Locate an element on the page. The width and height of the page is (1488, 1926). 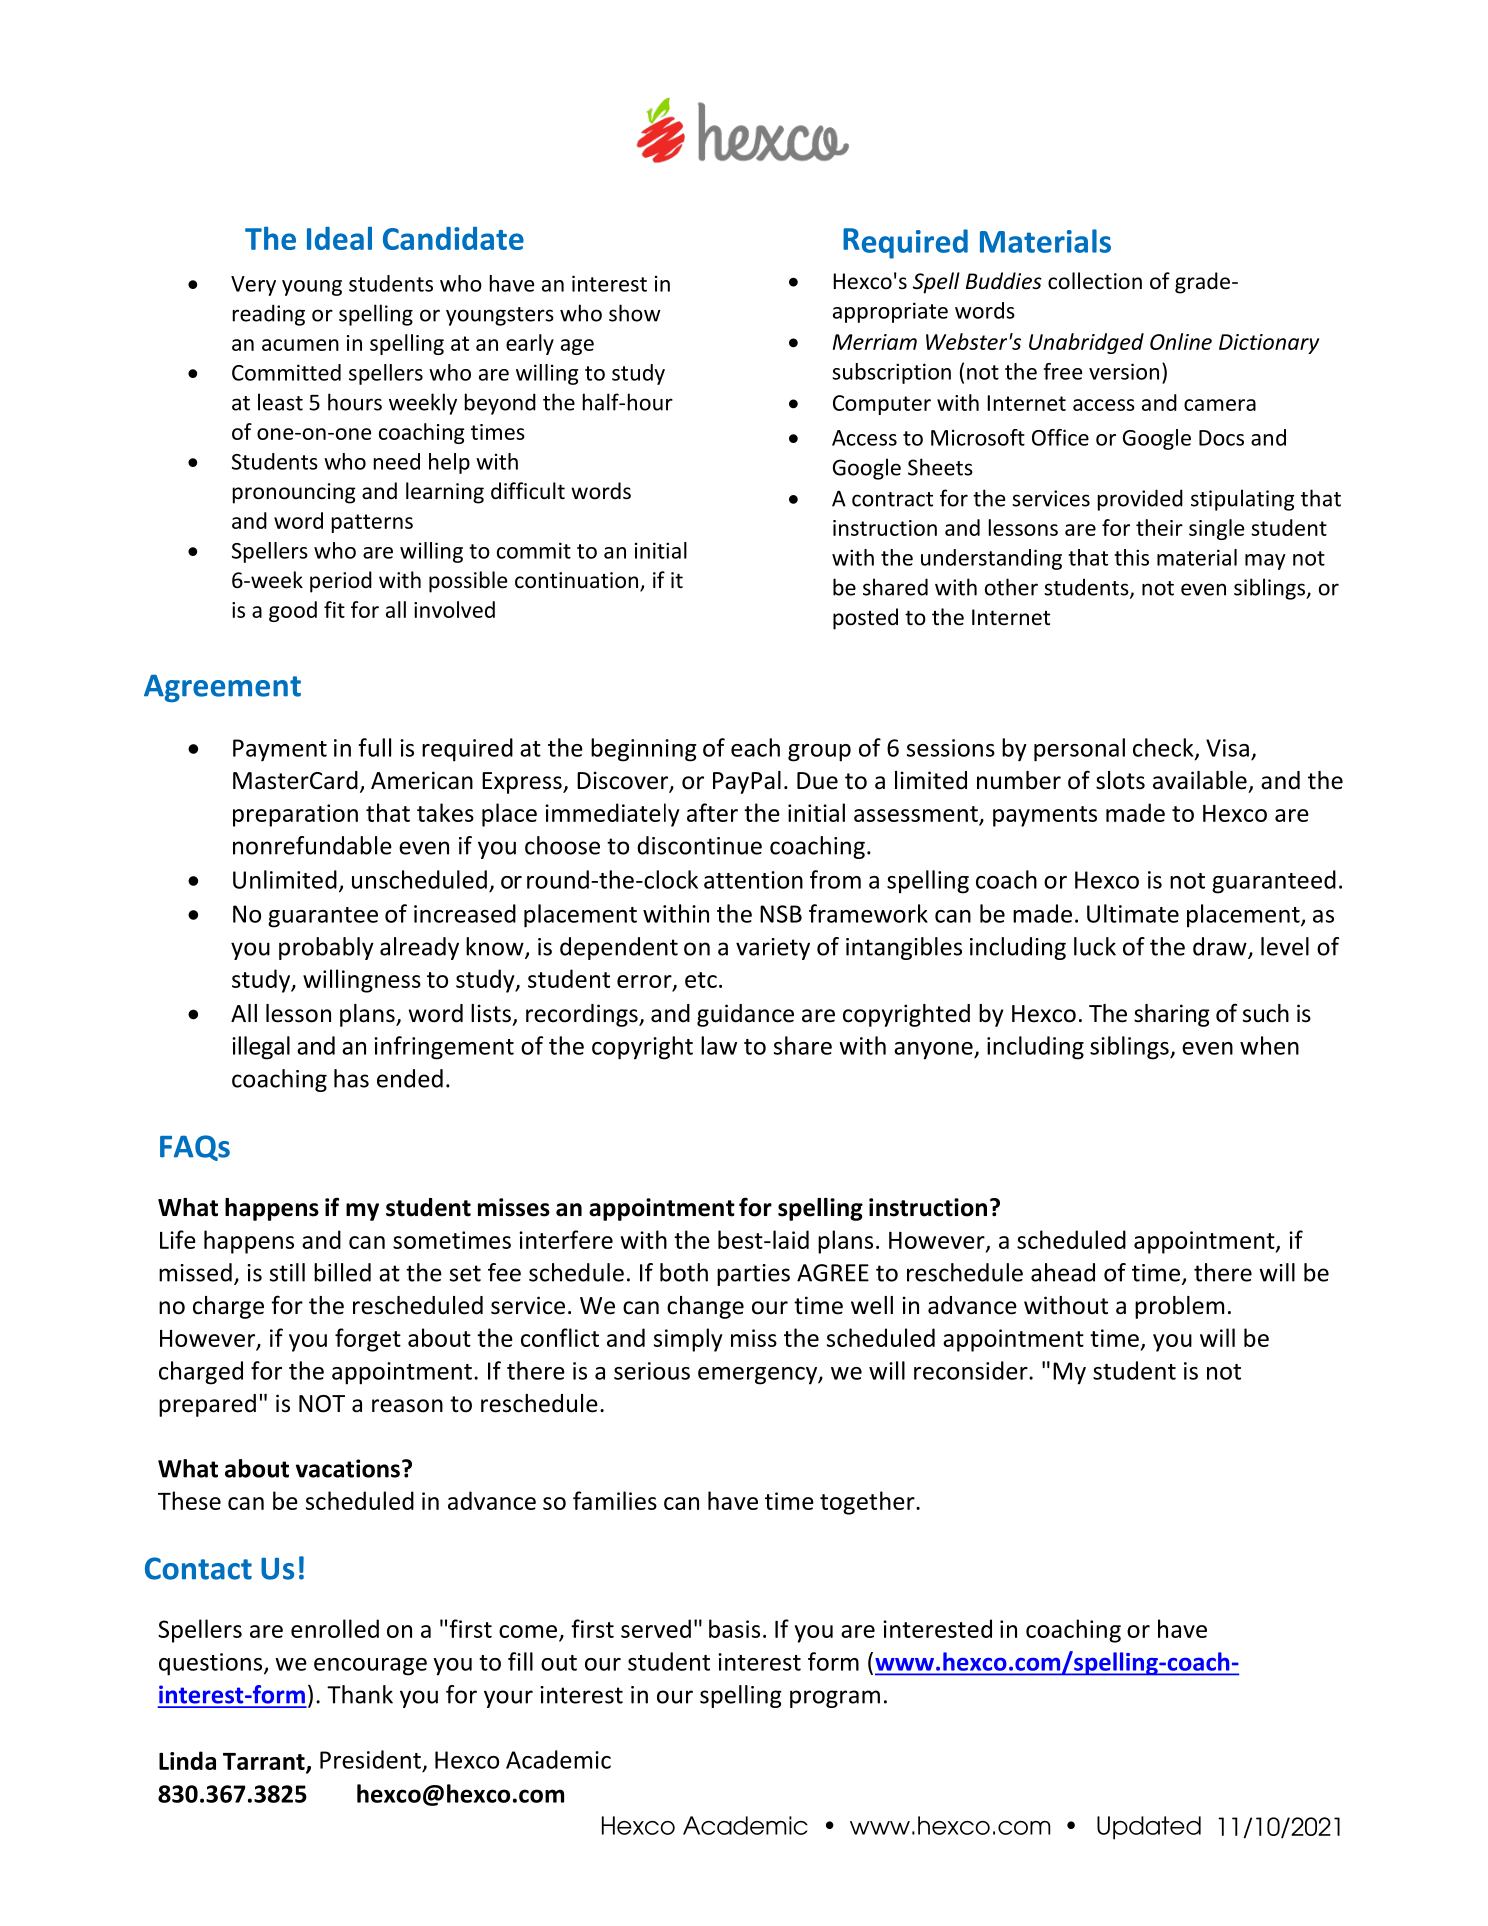
collection is located at coordinates (1095, 281).
